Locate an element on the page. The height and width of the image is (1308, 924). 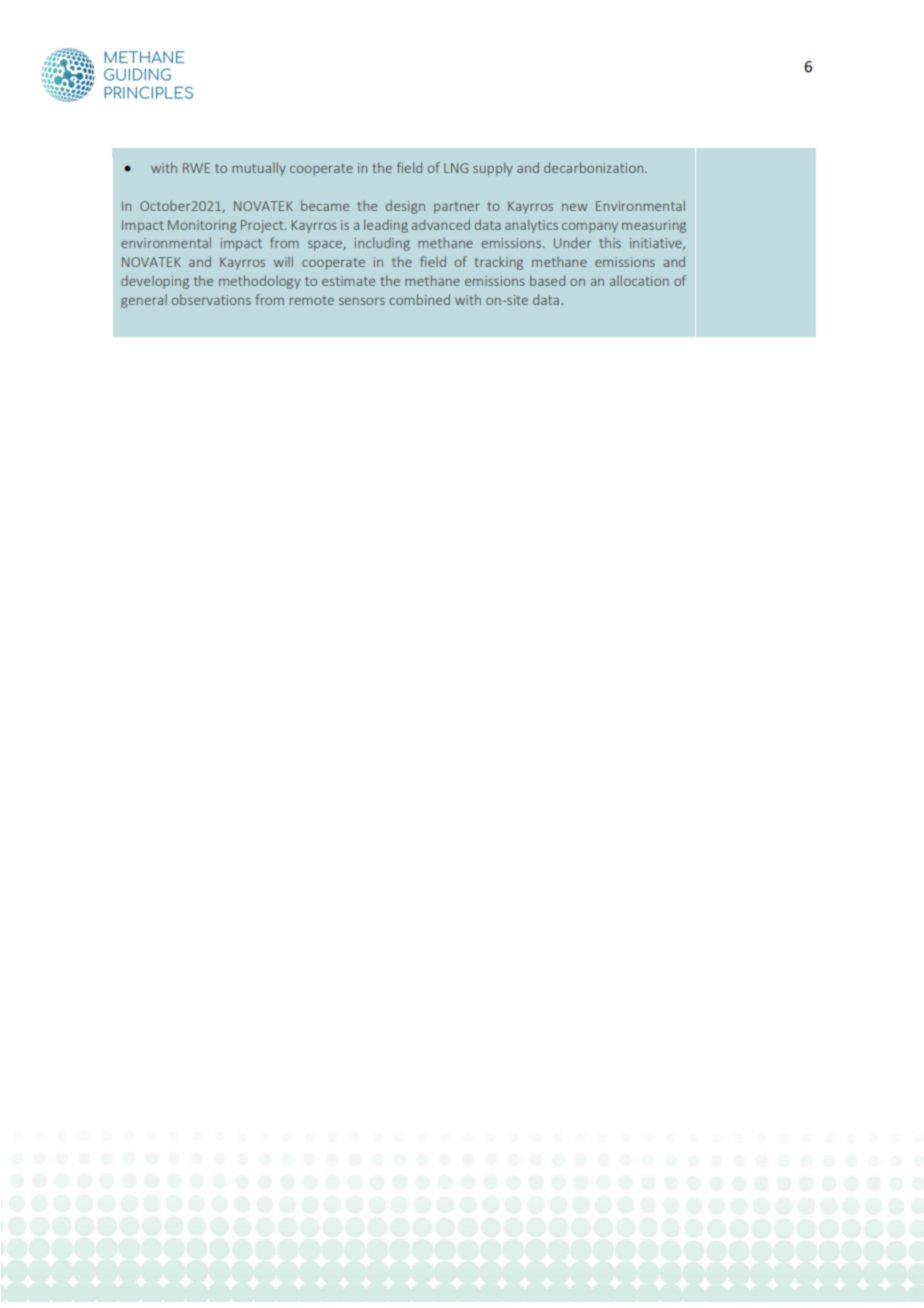
LNG is located at coordinates (456, 168).
